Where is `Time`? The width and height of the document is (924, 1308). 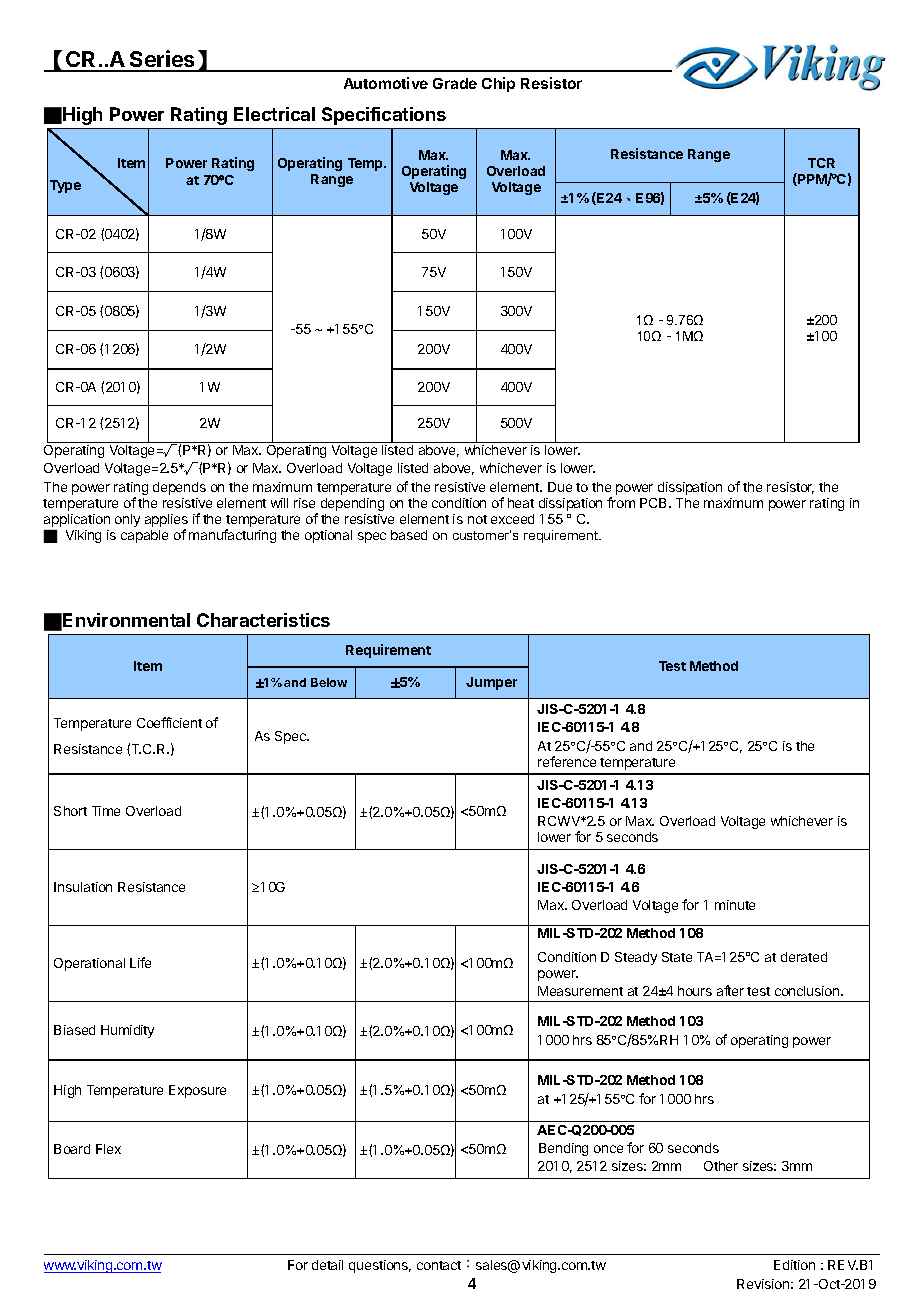 Time is located at coordinates (106, 811).
